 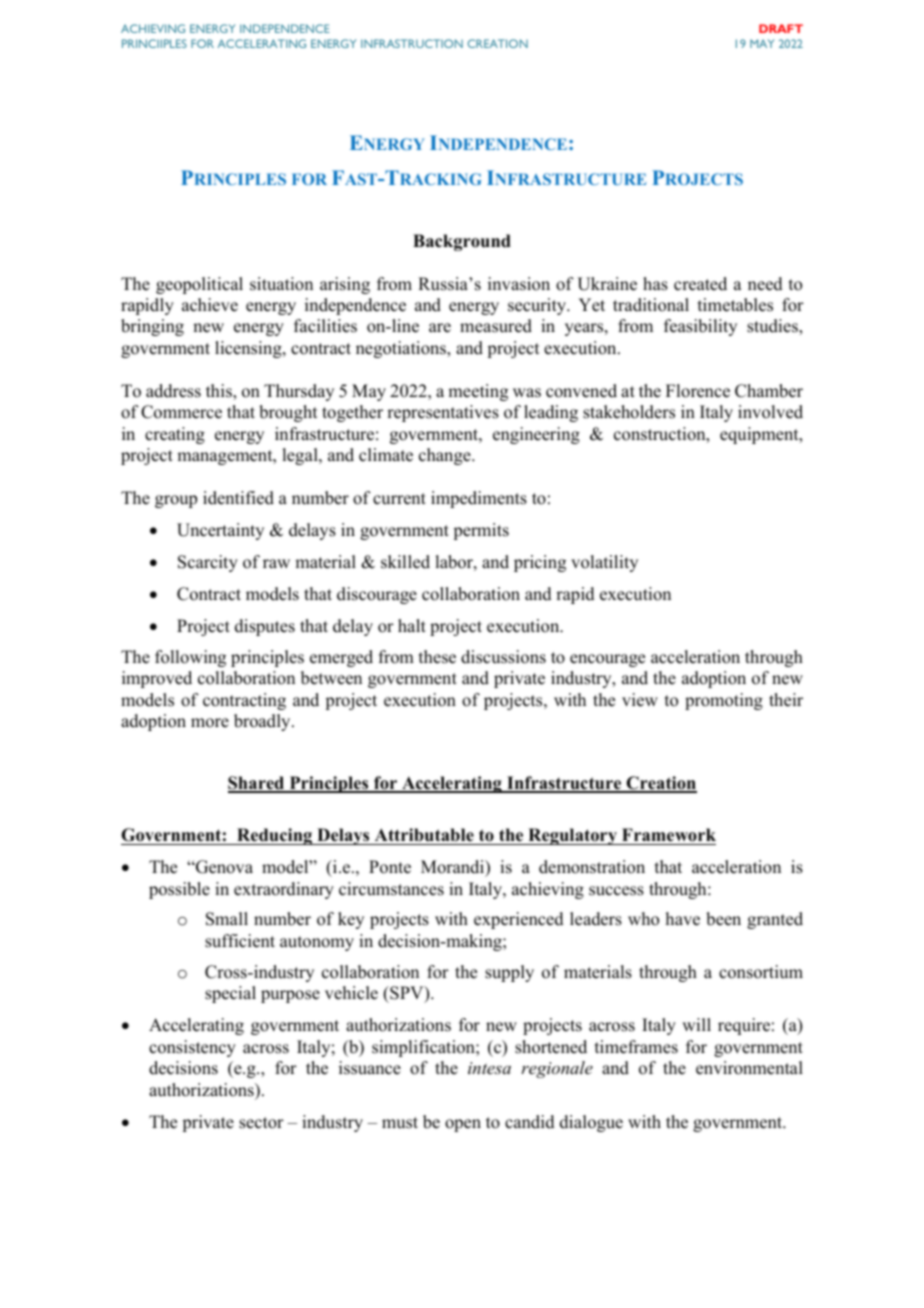 I want to click on permits, so click(x=481, y=531).
